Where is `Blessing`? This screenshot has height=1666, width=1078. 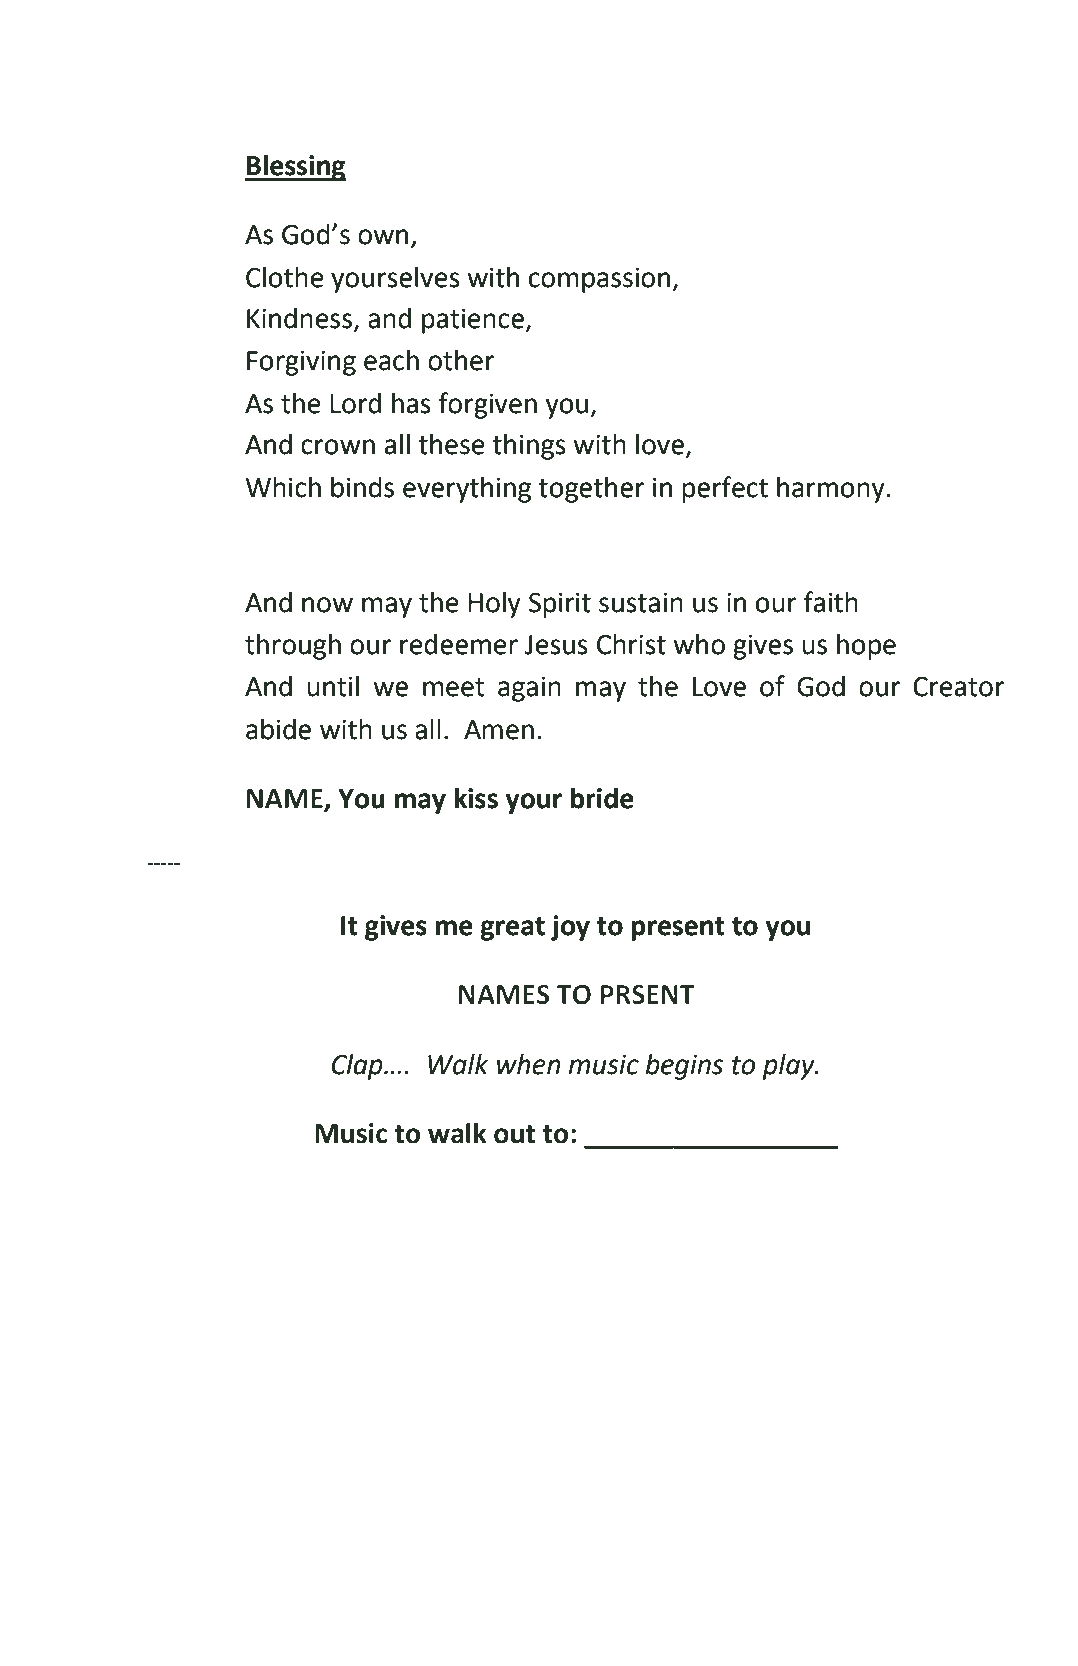
Blessing is located at coordinates (295, 167).
